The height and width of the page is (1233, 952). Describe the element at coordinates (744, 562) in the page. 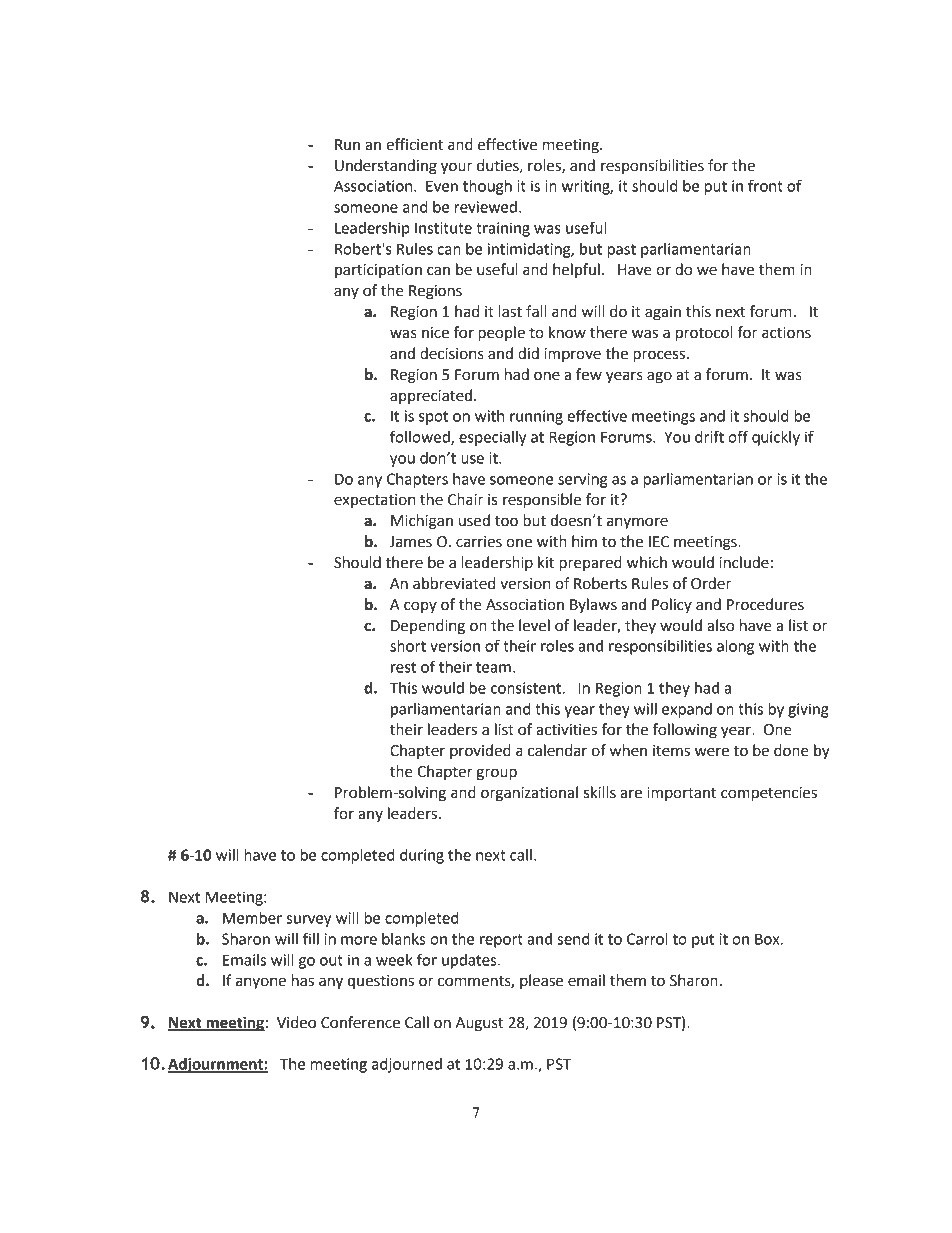

I see `include` at that location.
